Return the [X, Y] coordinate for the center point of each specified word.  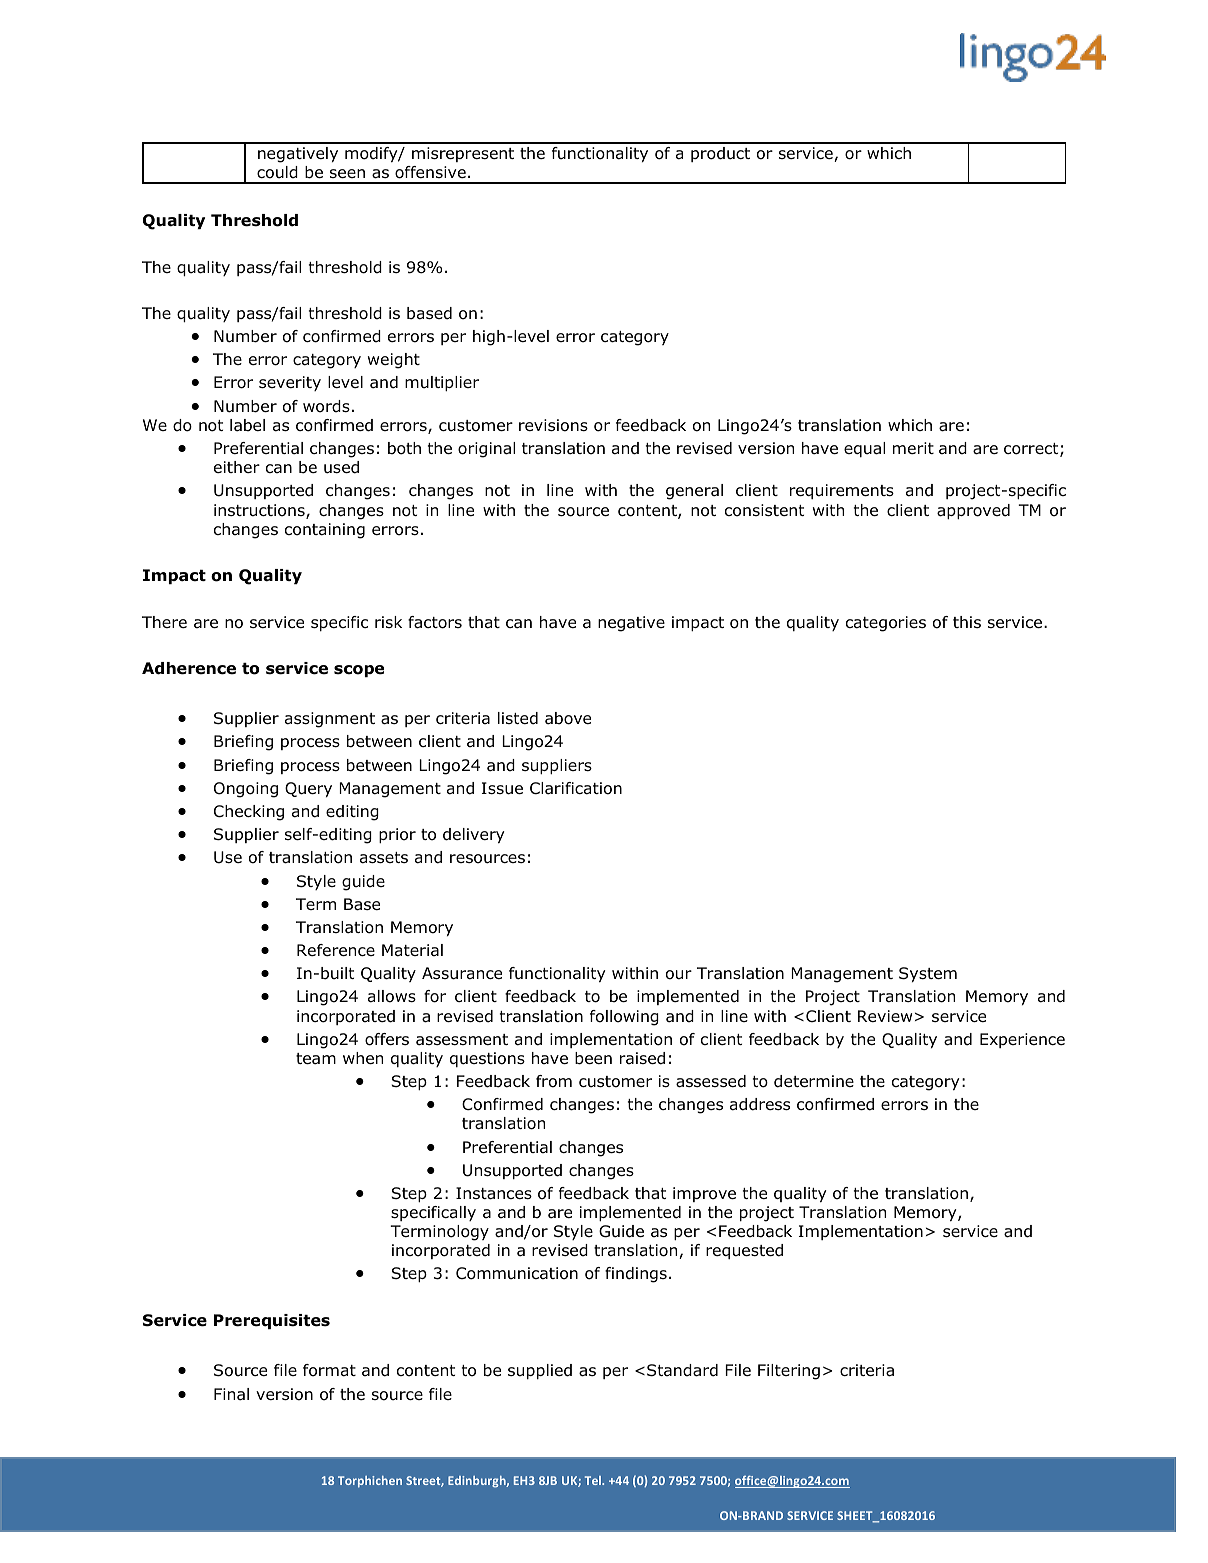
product [720, 154]
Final [231, 1394]
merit [913, 448]
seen [347, 173]
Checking [249, 813]
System [928, 974]
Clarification [576, 788]
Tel [594, 1480]
